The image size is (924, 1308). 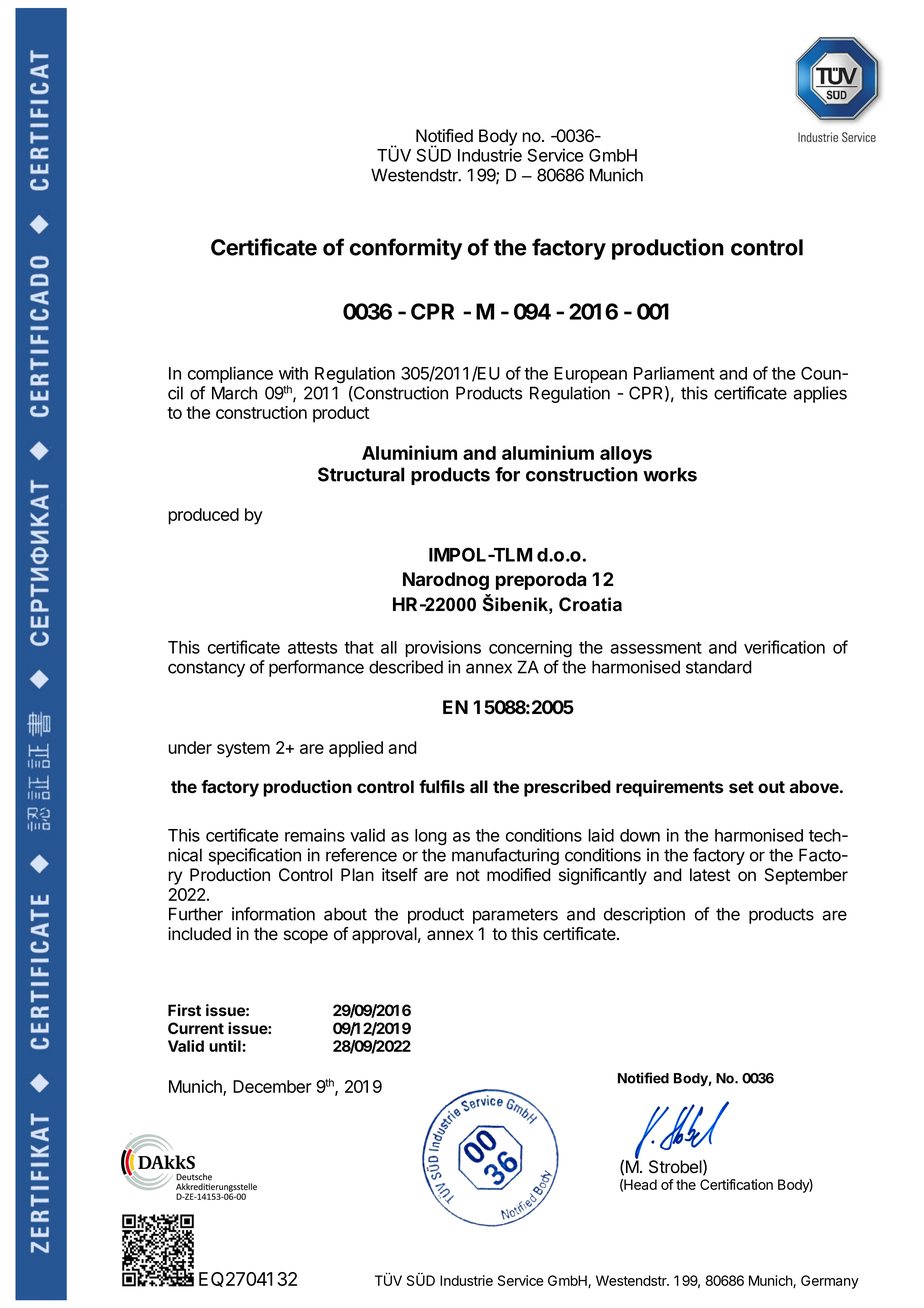 I want to click on prescribed, so click(x=567, y=788).
